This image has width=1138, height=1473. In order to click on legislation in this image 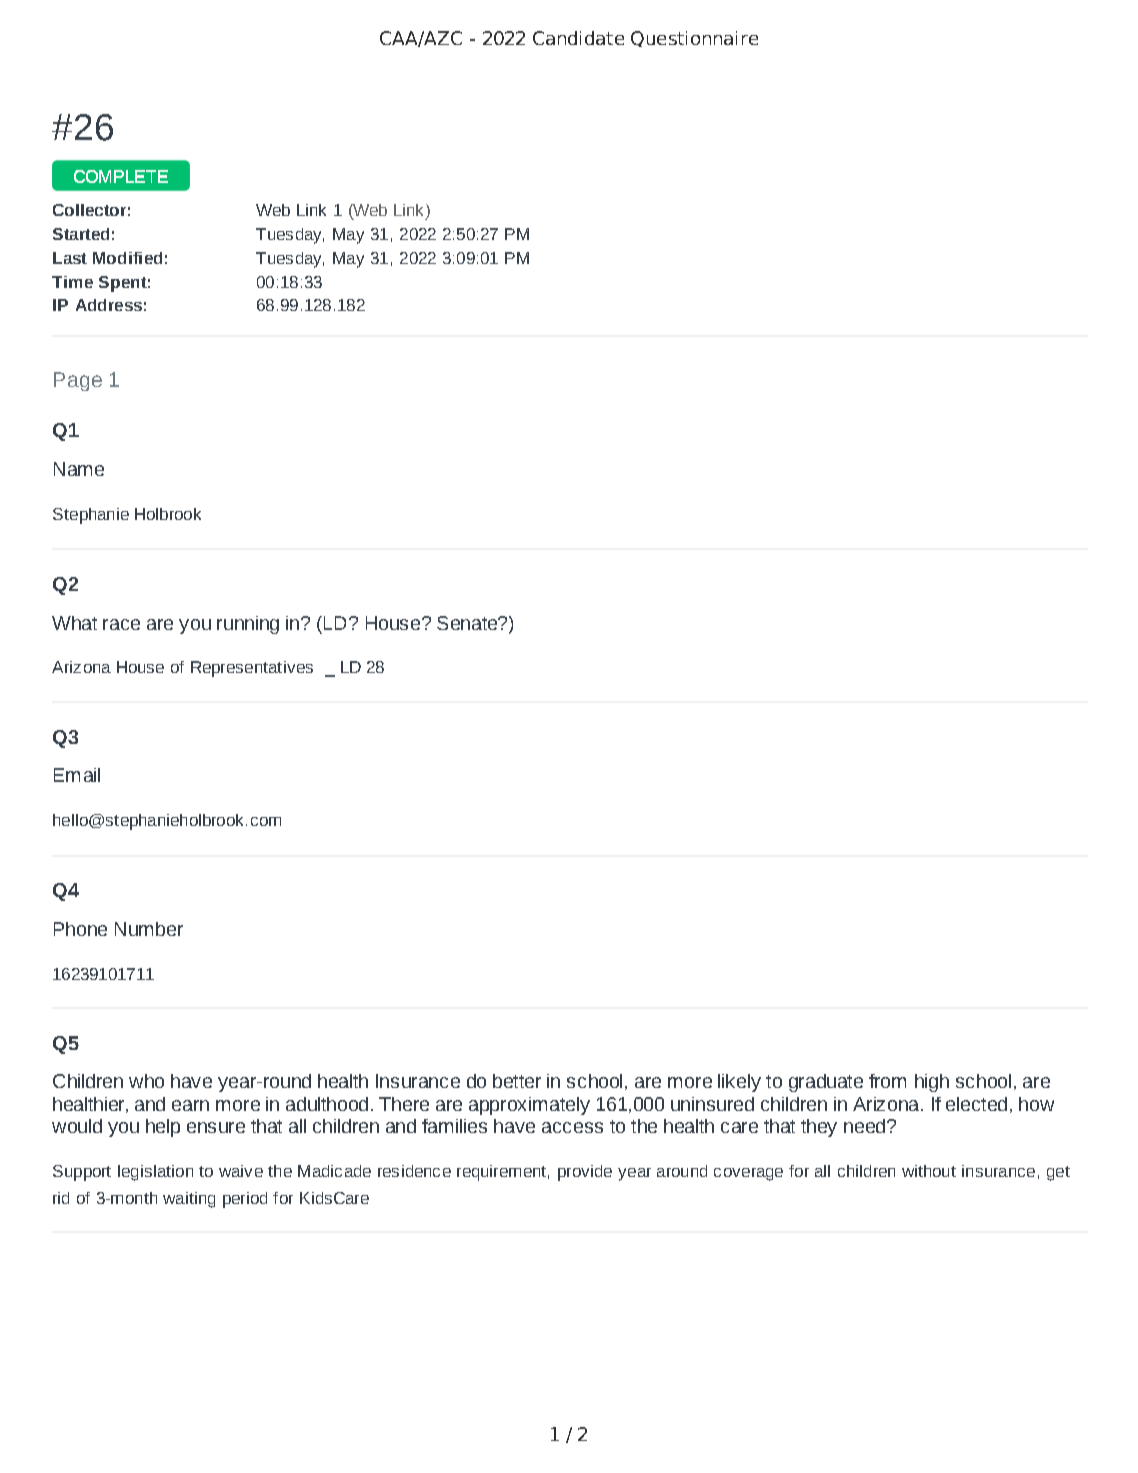, I will do `click(155, 1173)`.
